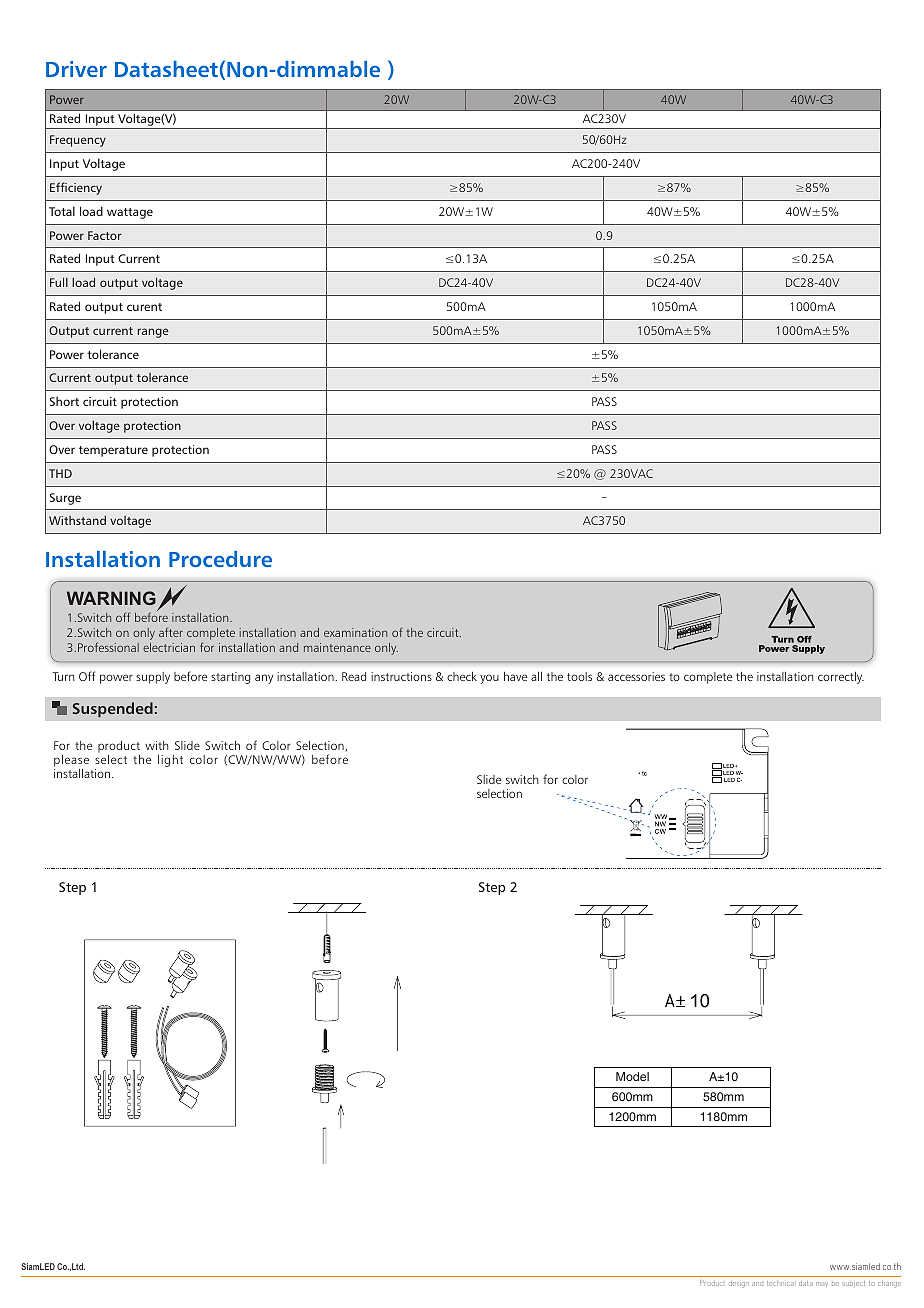 The height and width of the screenshot is (1308, 924). Describe the element at coordinates (355, 632) in the screenshot. I see `examination` at that location.
